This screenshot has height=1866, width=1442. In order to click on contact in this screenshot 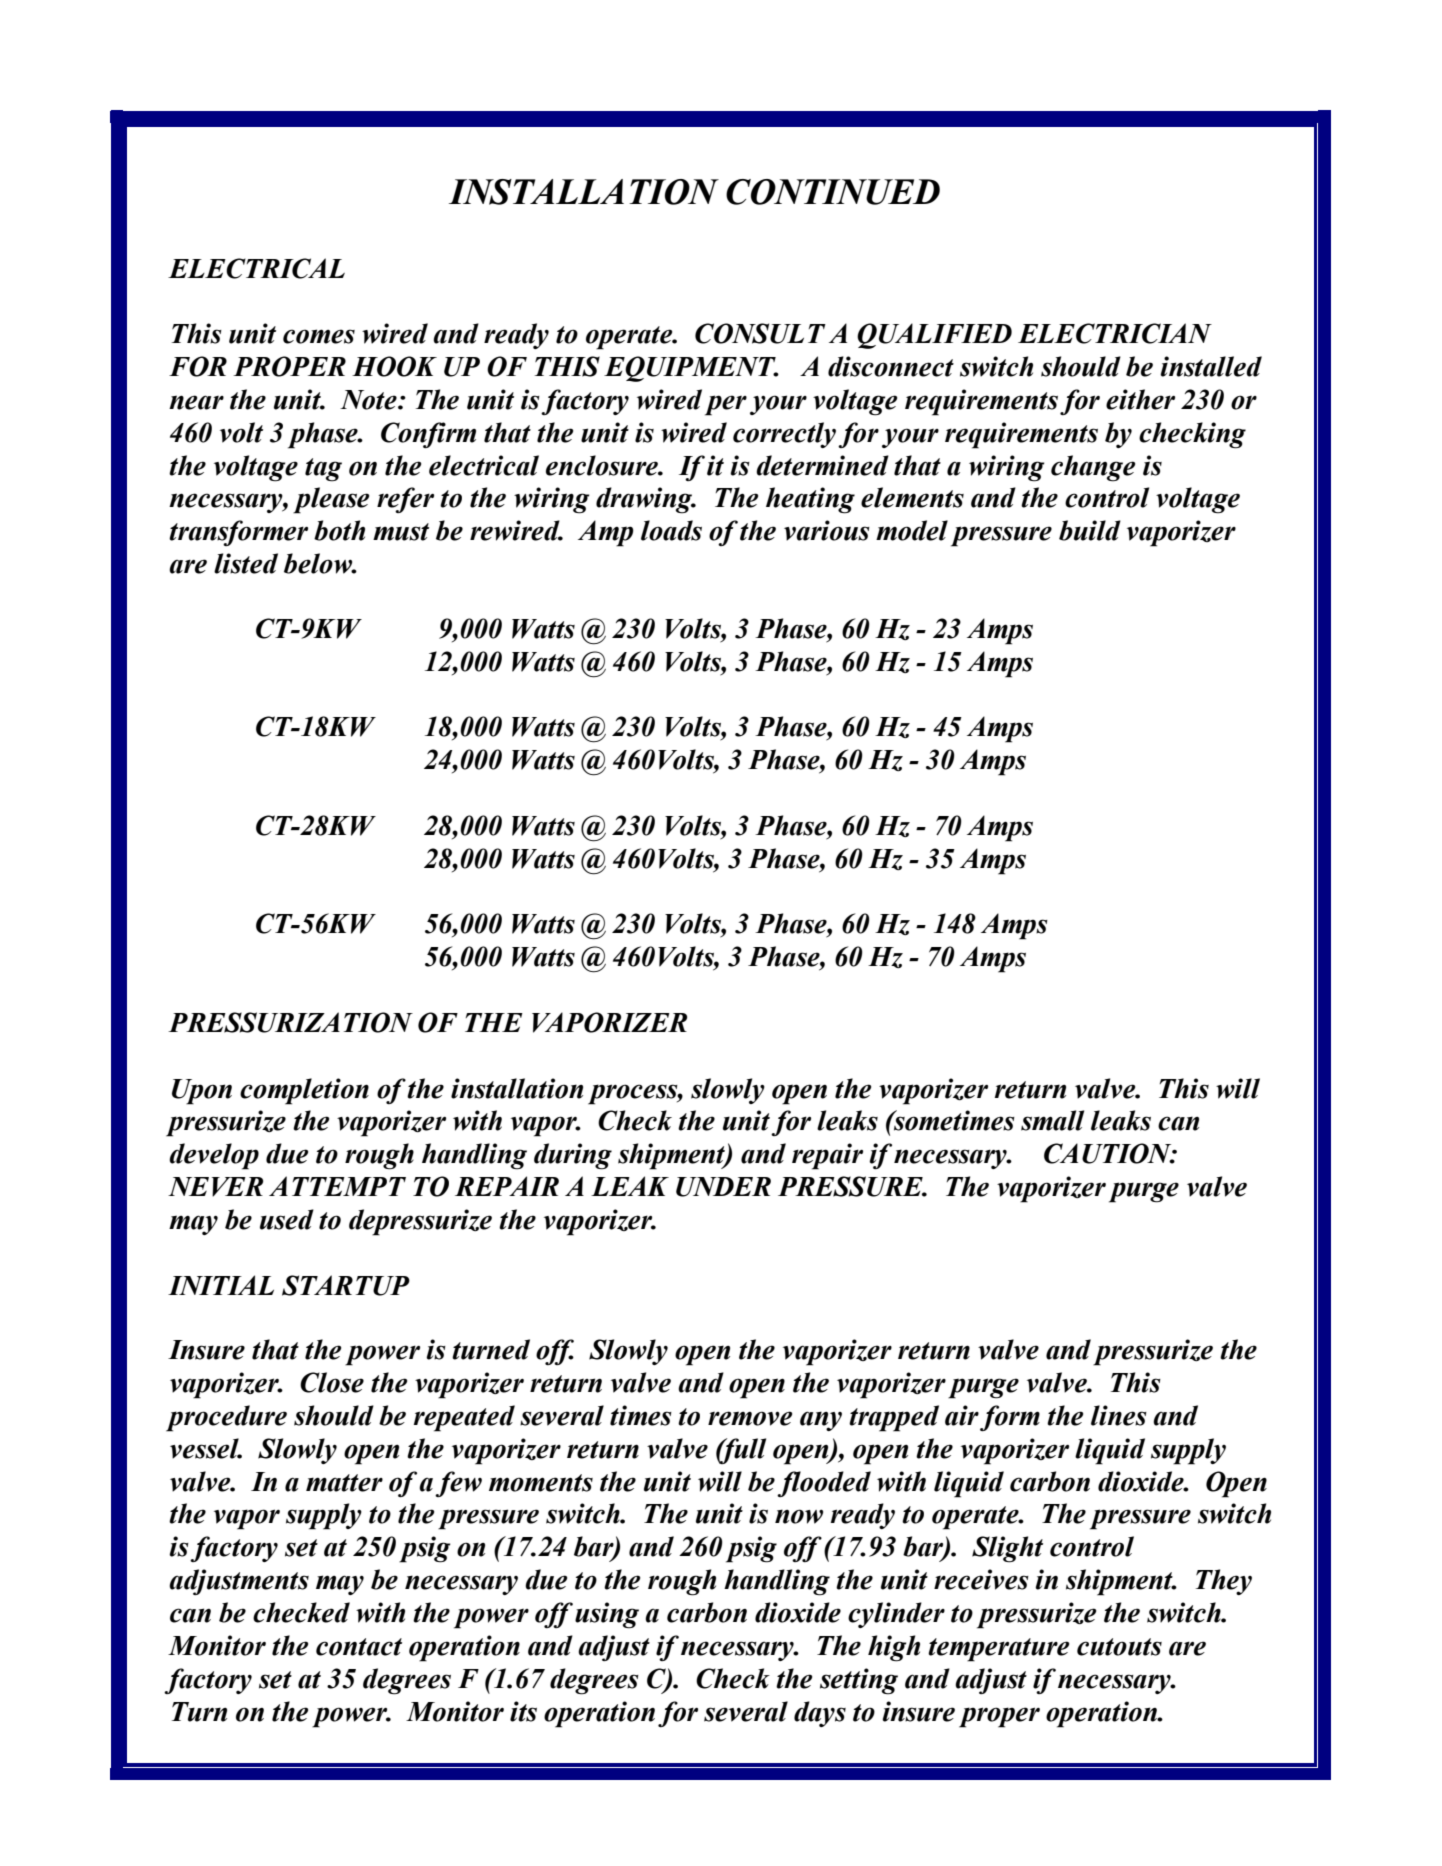, I will do `click(359, 1647)`.
